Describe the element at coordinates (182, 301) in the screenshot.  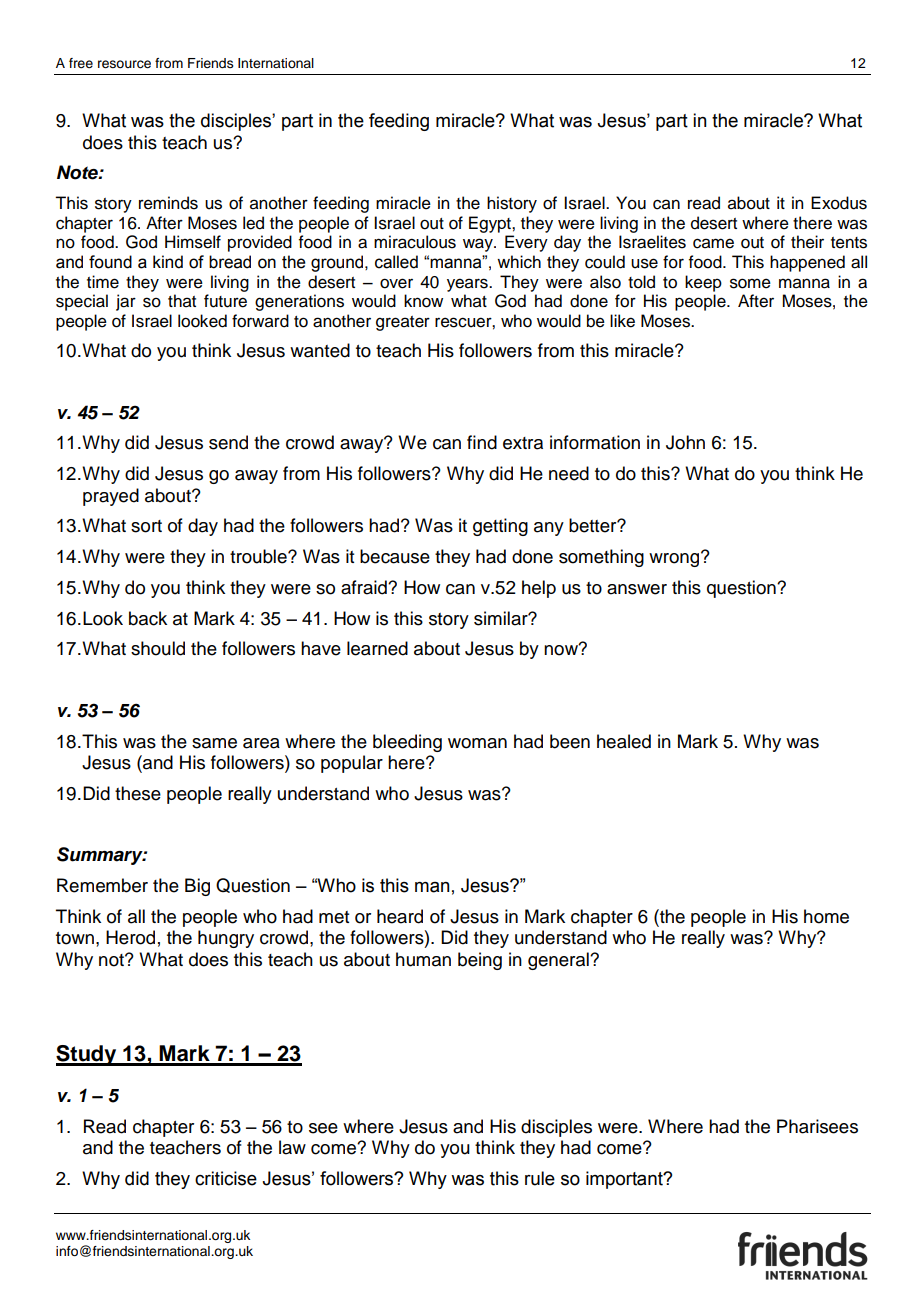
I see `that` at that location.
